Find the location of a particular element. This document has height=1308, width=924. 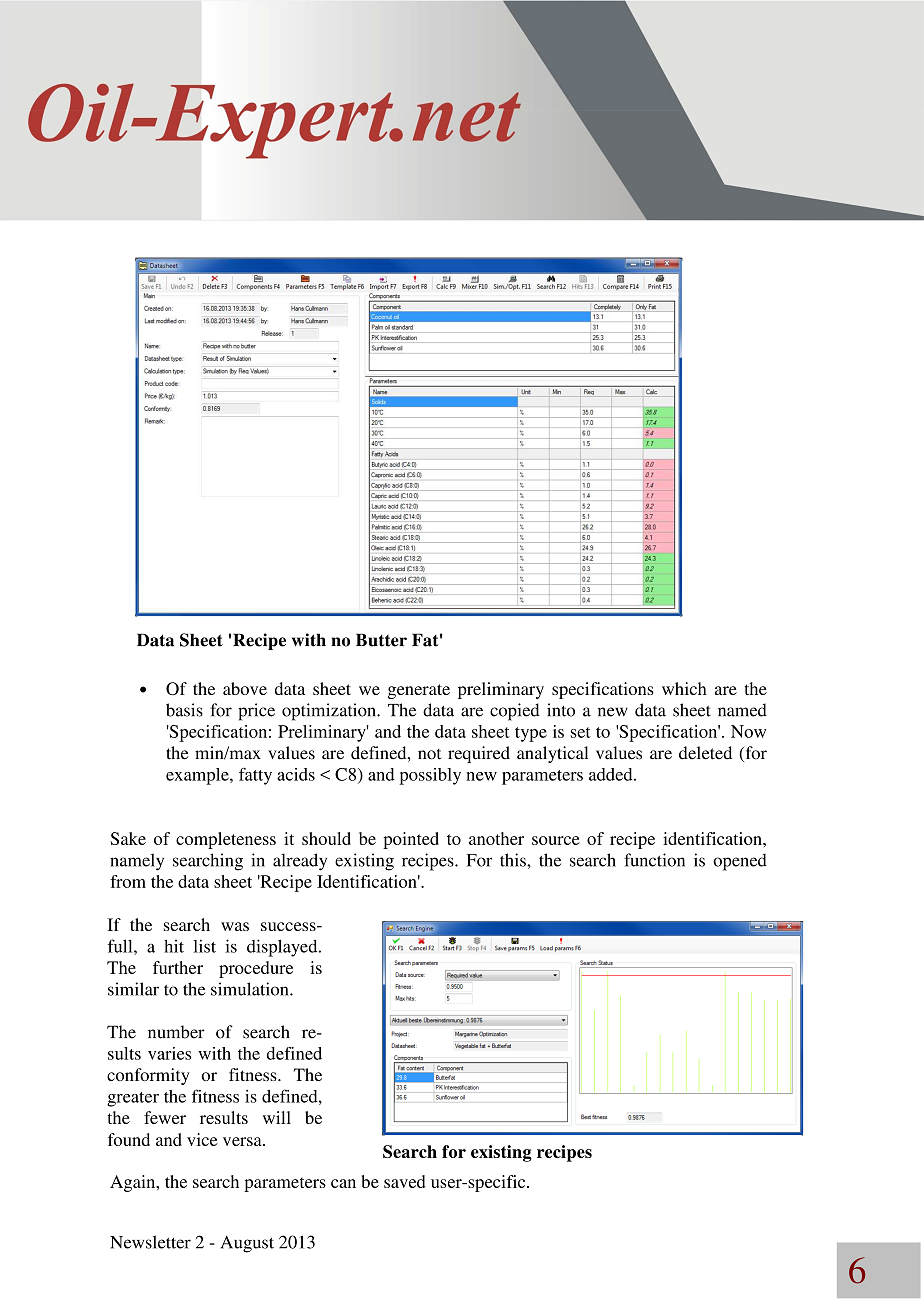

pointed is located at coordinates (411, 840).
